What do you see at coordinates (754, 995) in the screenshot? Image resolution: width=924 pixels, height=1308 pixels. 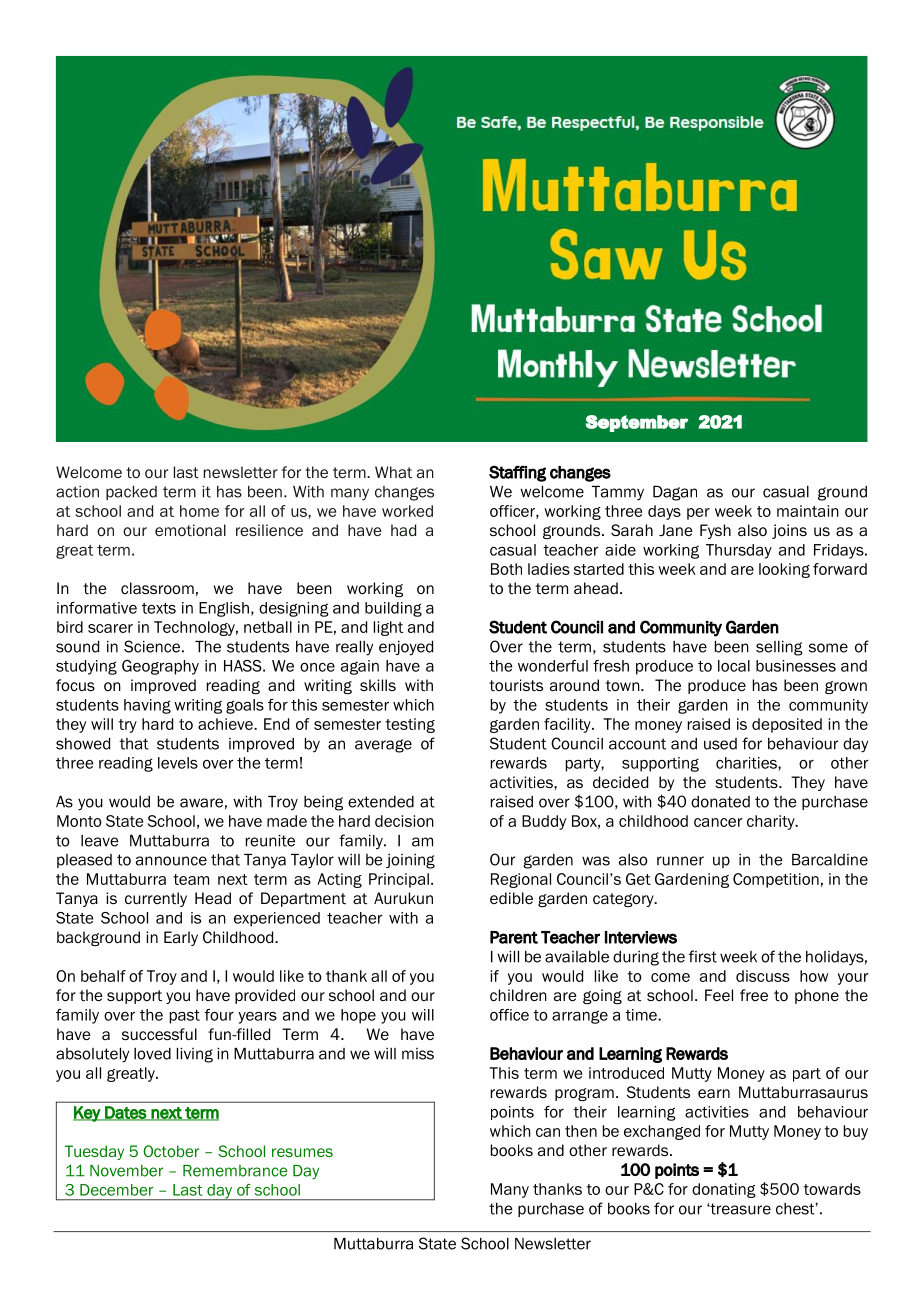 I see `free` at bounding box center [754, 995].
